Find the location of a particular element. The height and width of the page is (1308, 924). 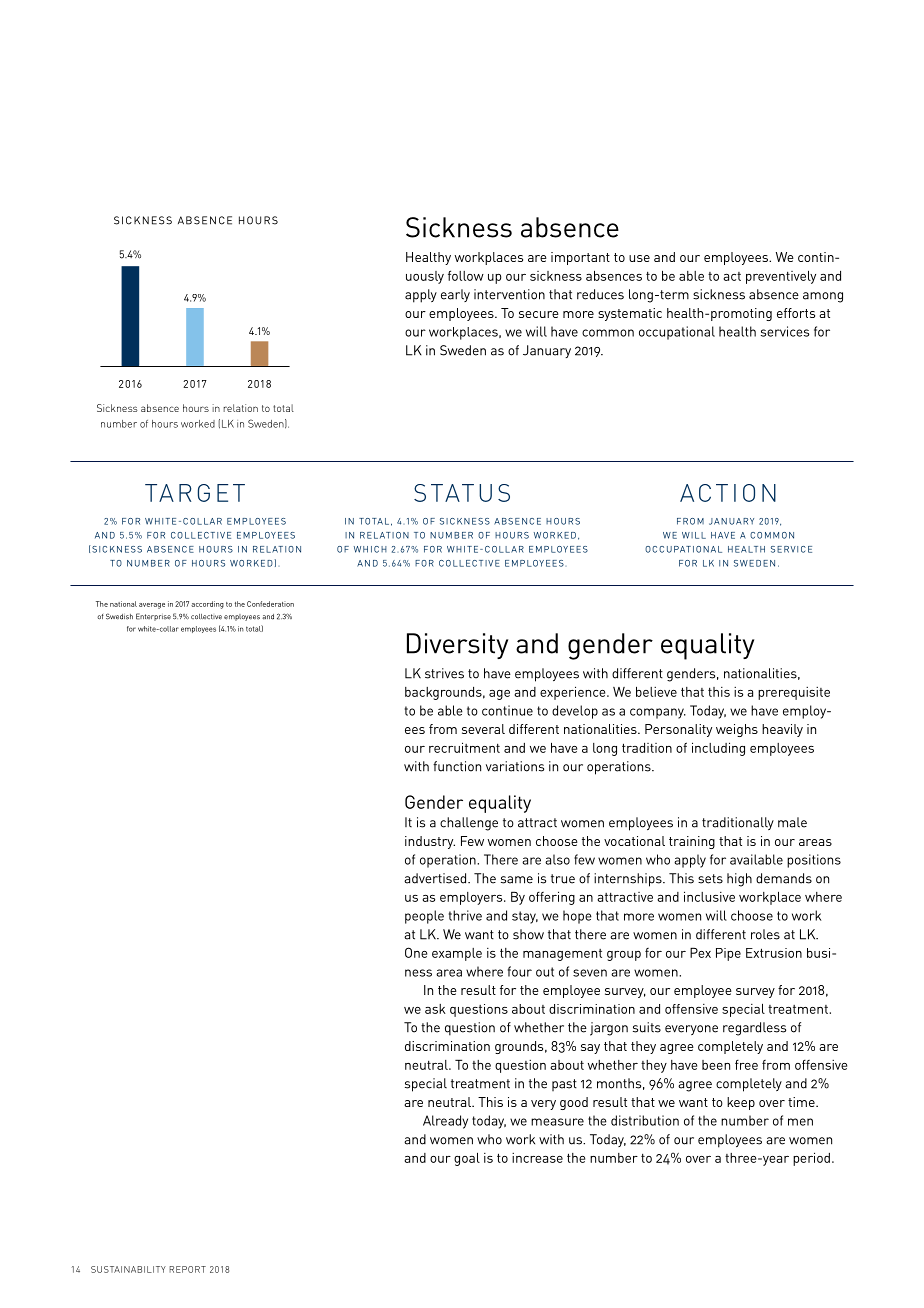

thrive is located at coordinates (465, 915).
